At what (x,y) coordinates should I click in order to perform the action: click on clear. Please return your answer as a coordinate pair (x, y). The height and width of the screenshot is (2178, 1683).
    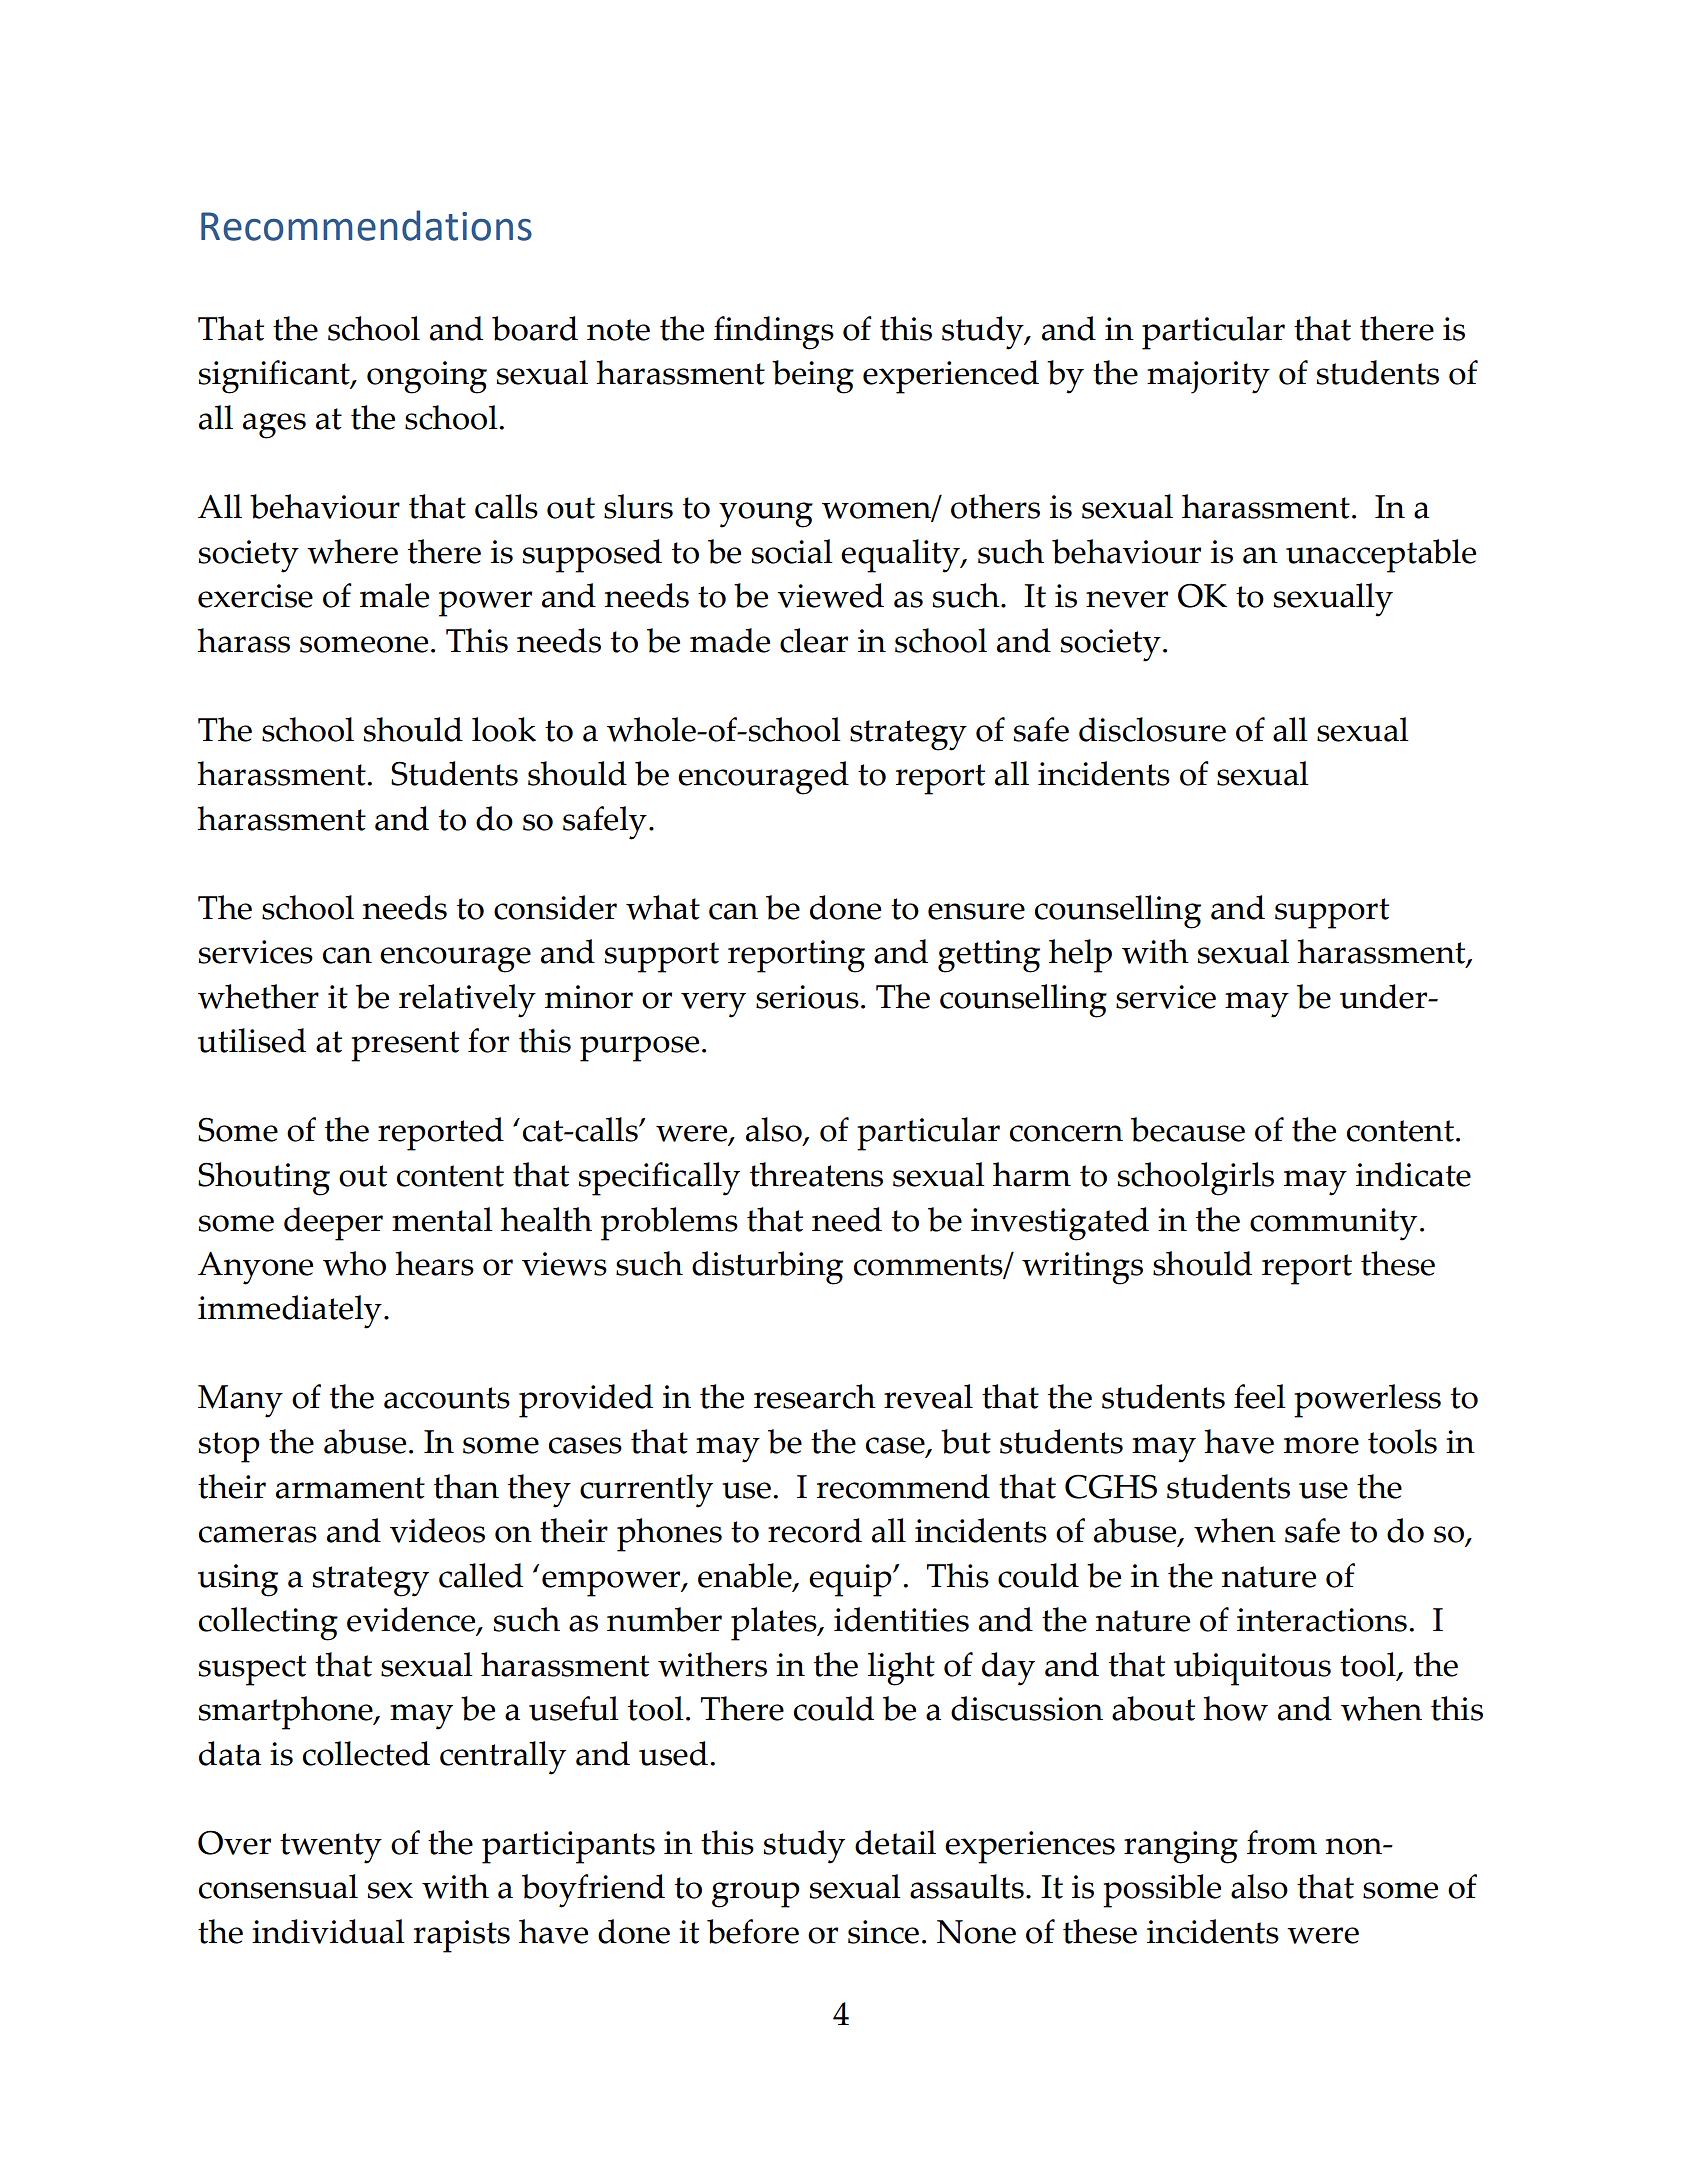
    Looking at the image, I should click on (814, 640).
